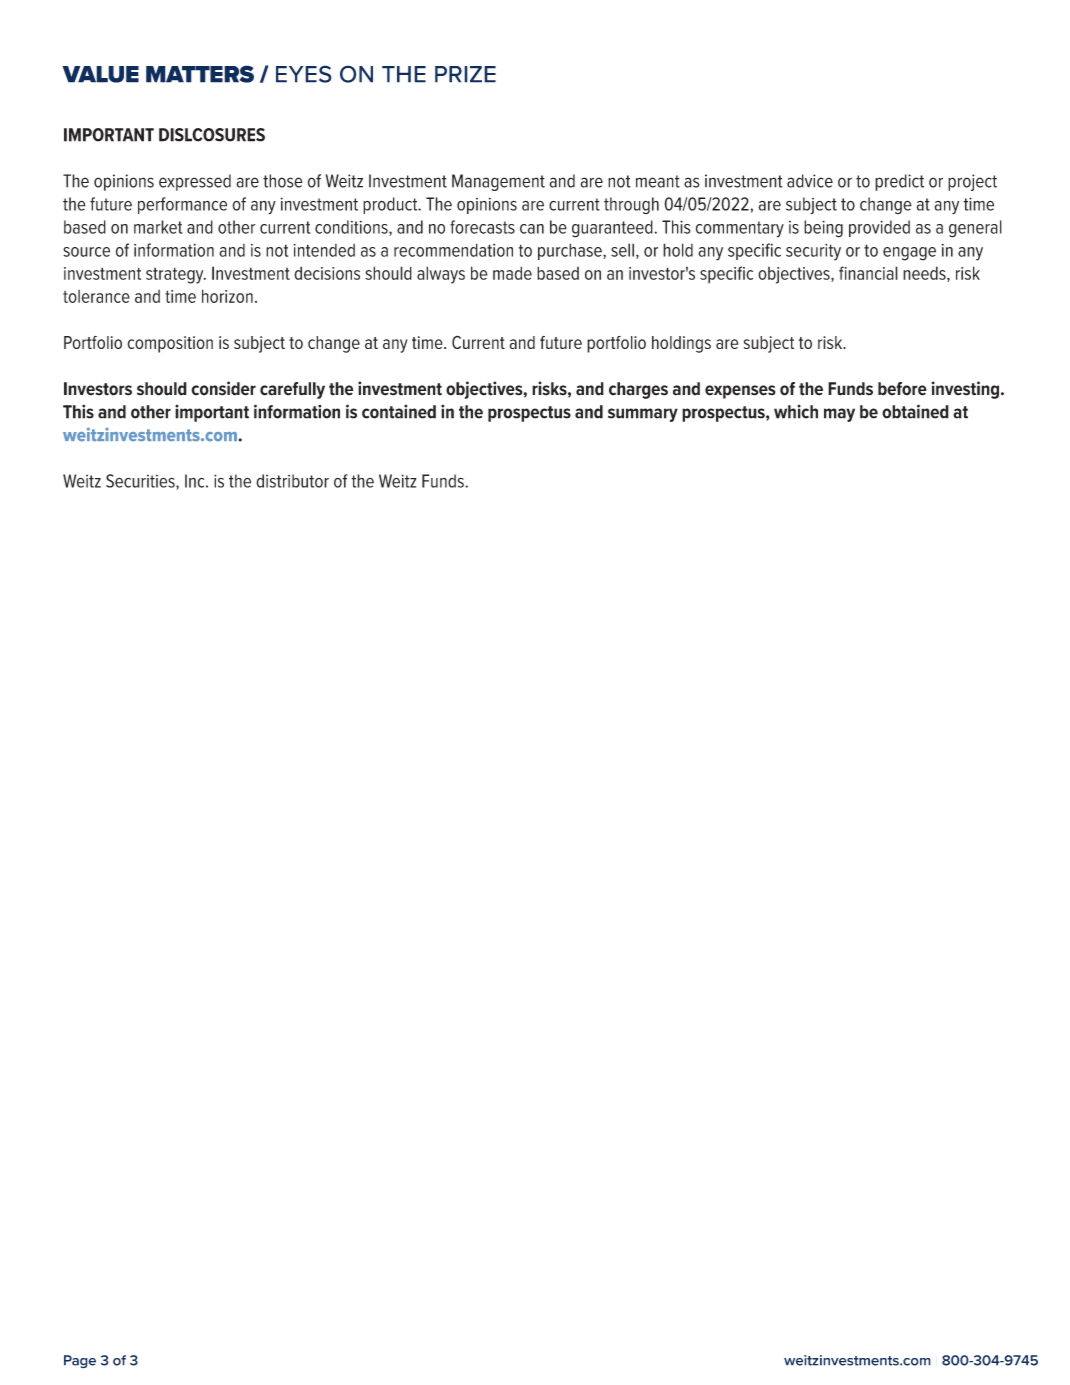 The image size is (1070, 1385). What do you see at coordinates (399, 412) in the document?
I see `contained` at bounding box center [399, 412].
